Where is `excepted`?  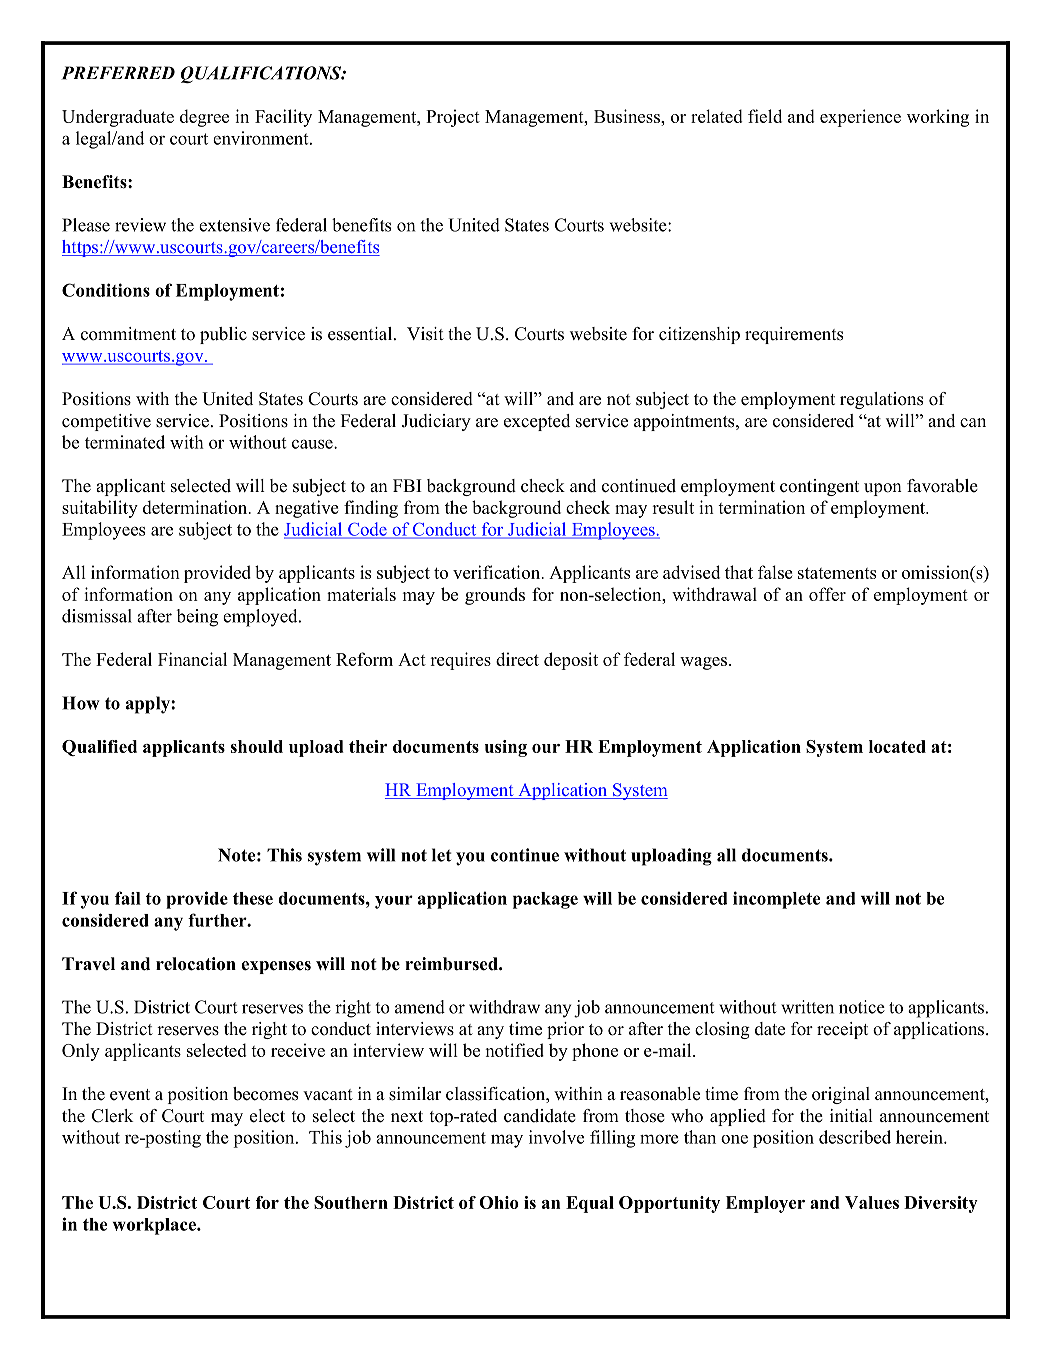 excepted is located at coordinates (537, 422).
